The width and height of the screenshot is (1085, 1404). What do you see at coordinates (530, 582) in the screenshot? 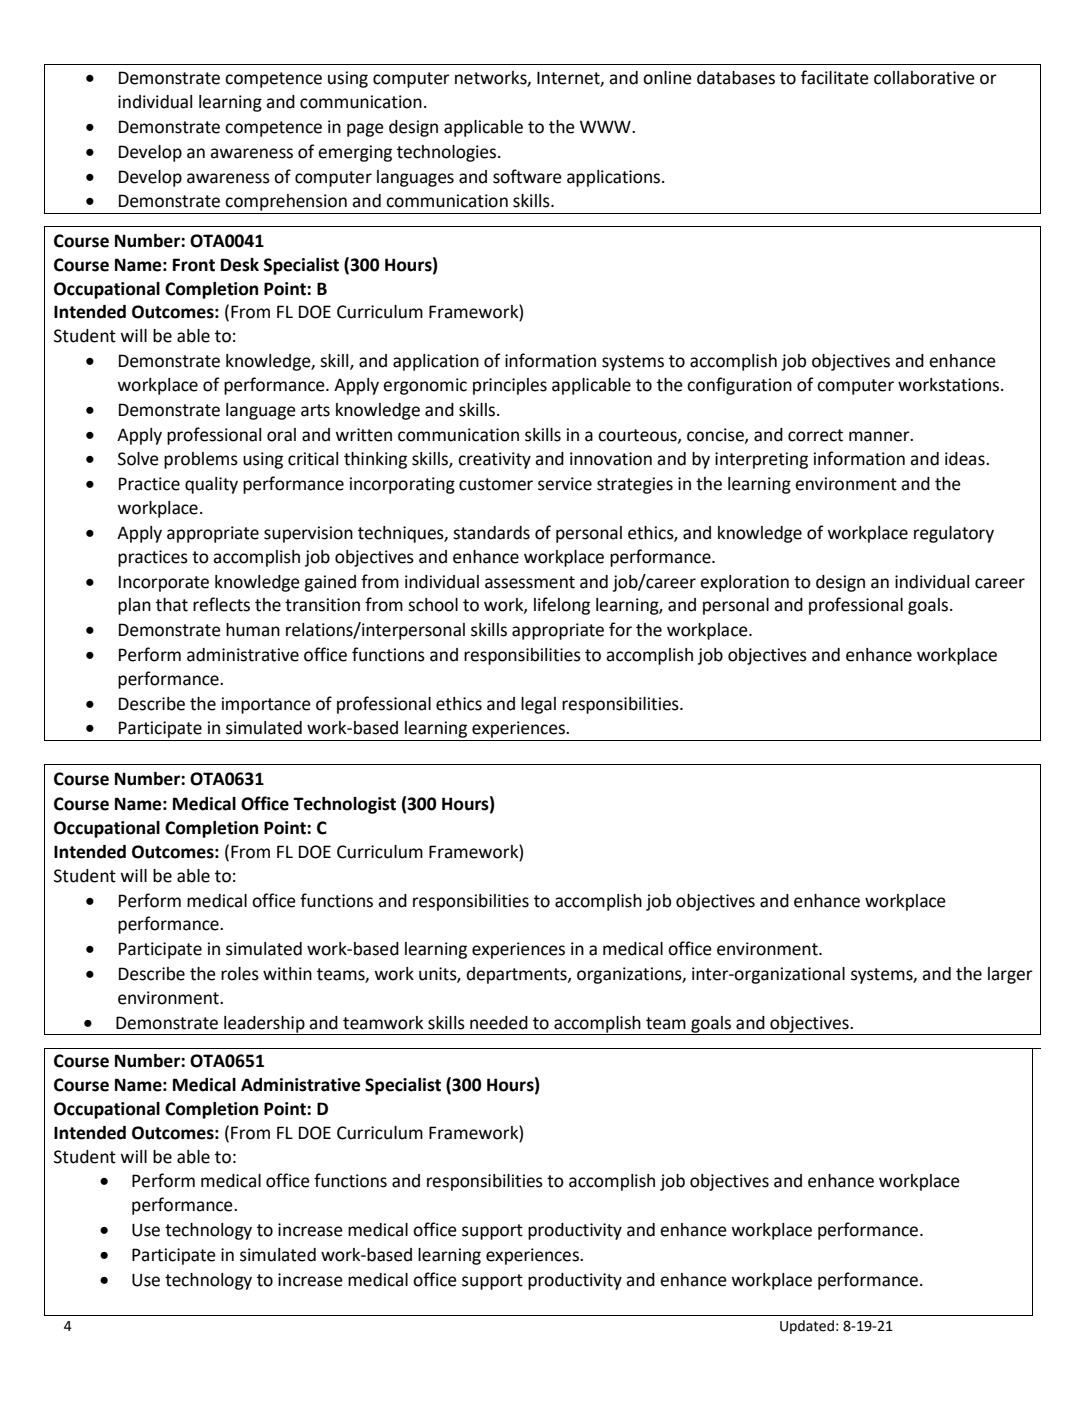
I see `assessment` at bounding box center [530, 582].
